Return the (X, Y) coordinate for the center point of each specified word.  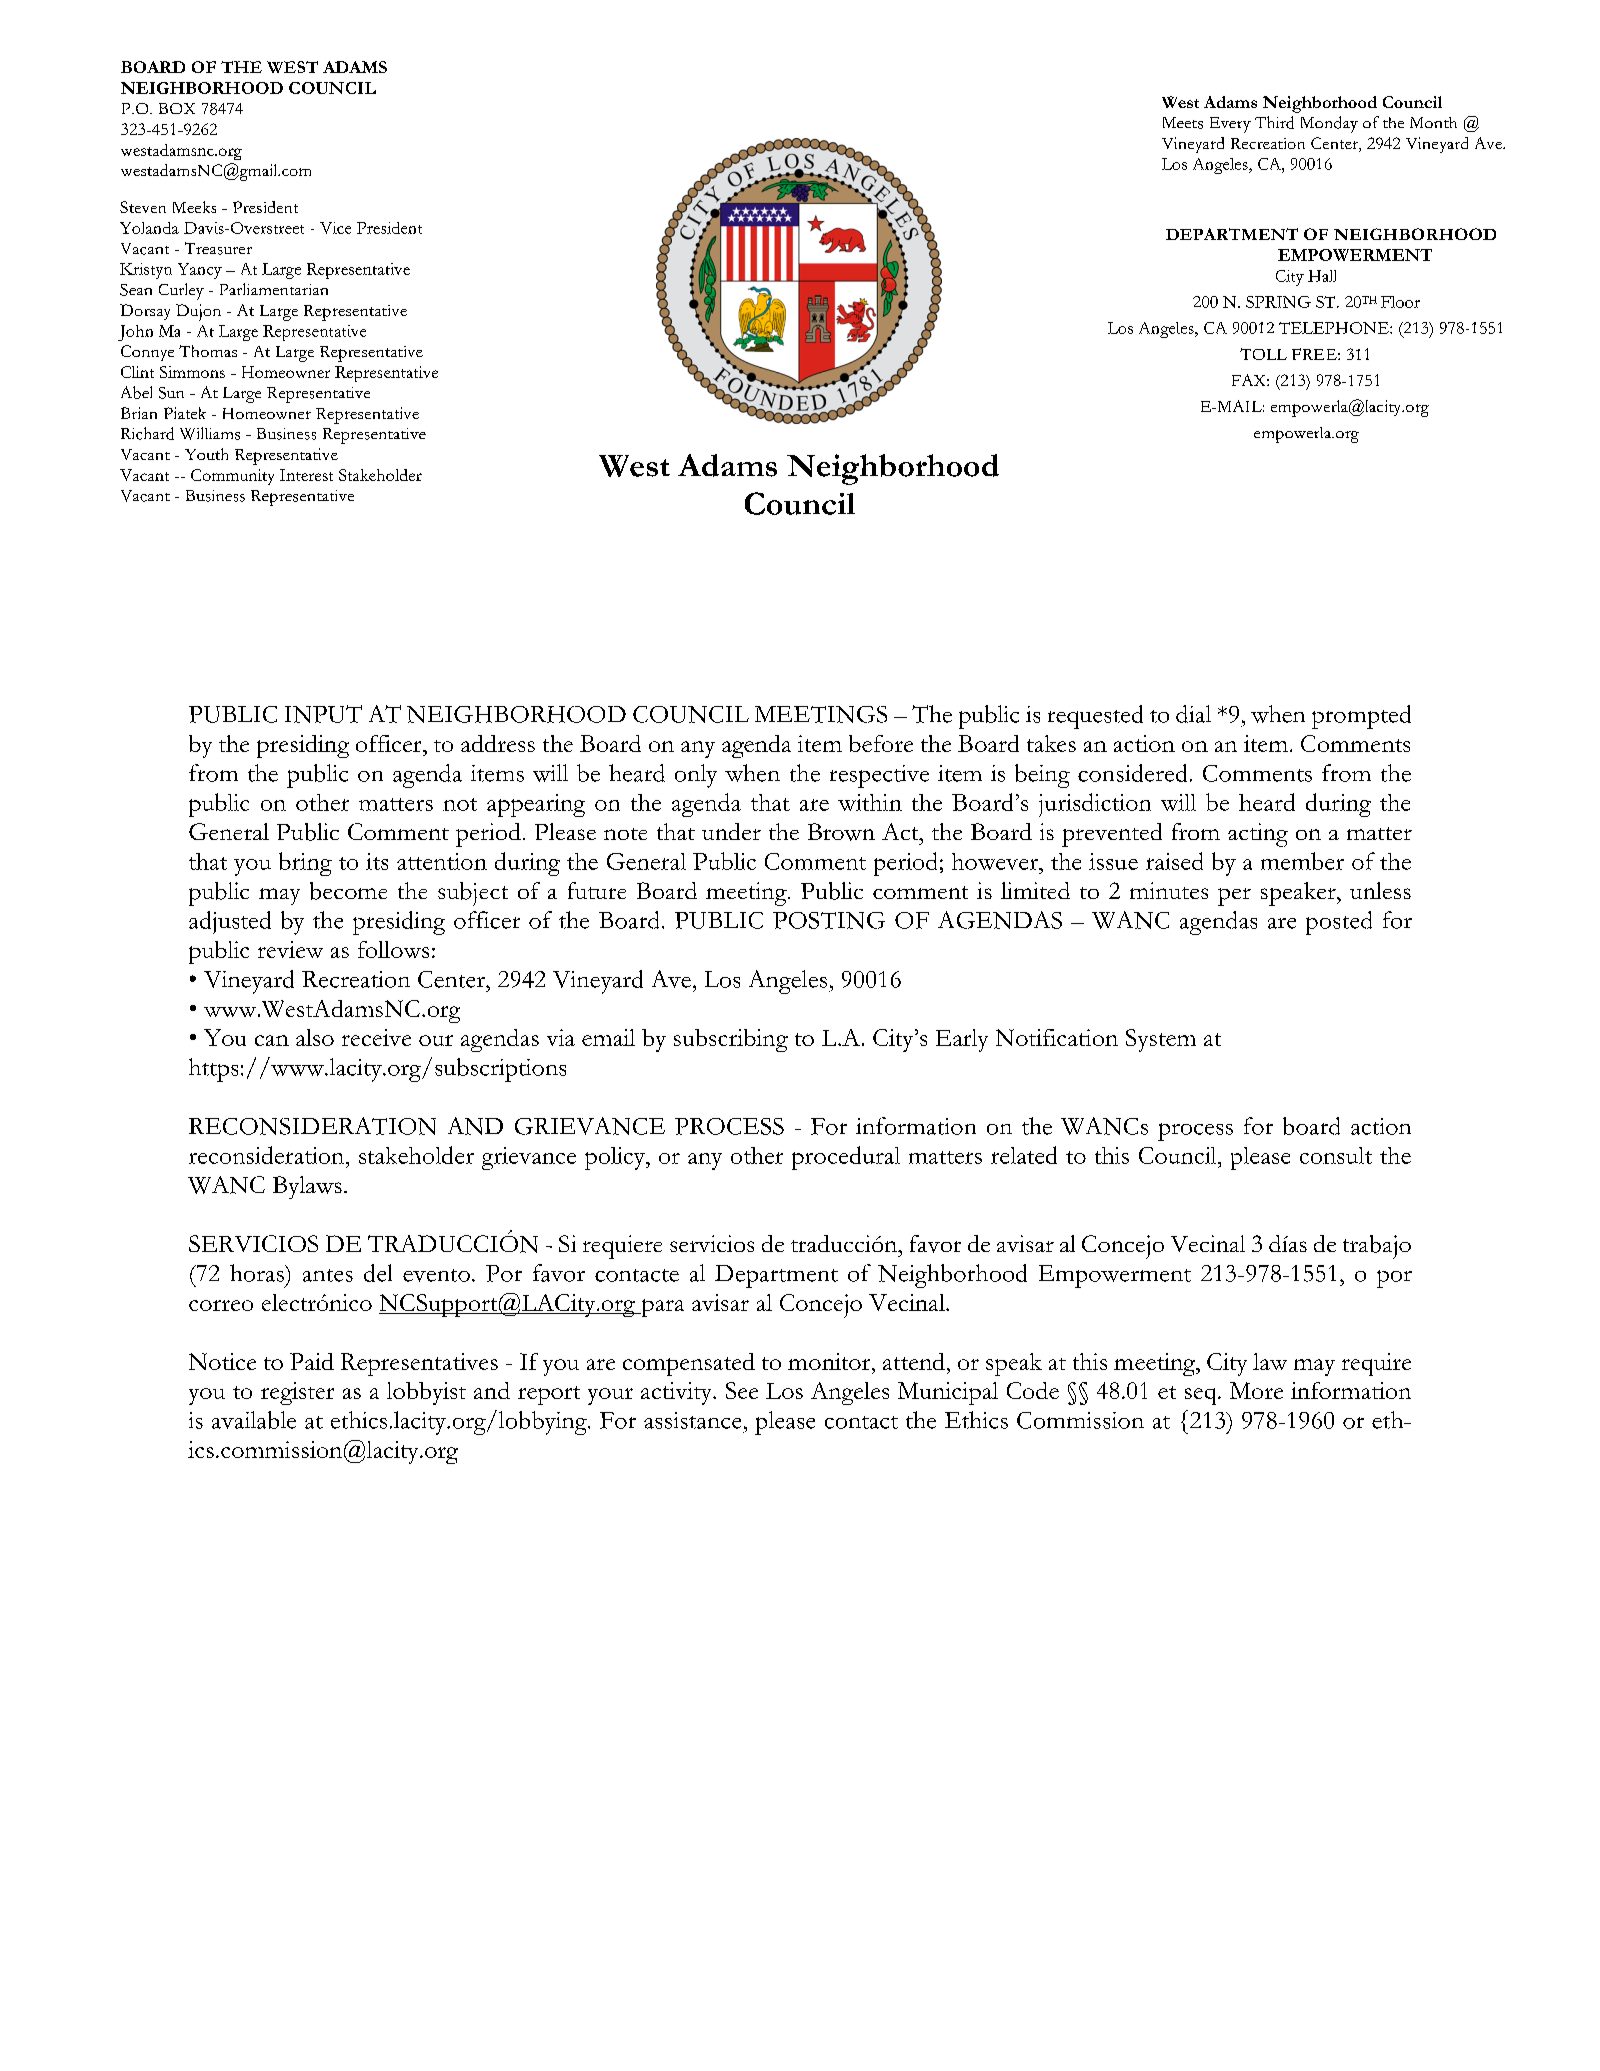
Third (1274, 122)
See (742, 1390)
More (1256, 1390)
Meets (1183, 123)
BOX (177, 108)
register (297, 1393)
